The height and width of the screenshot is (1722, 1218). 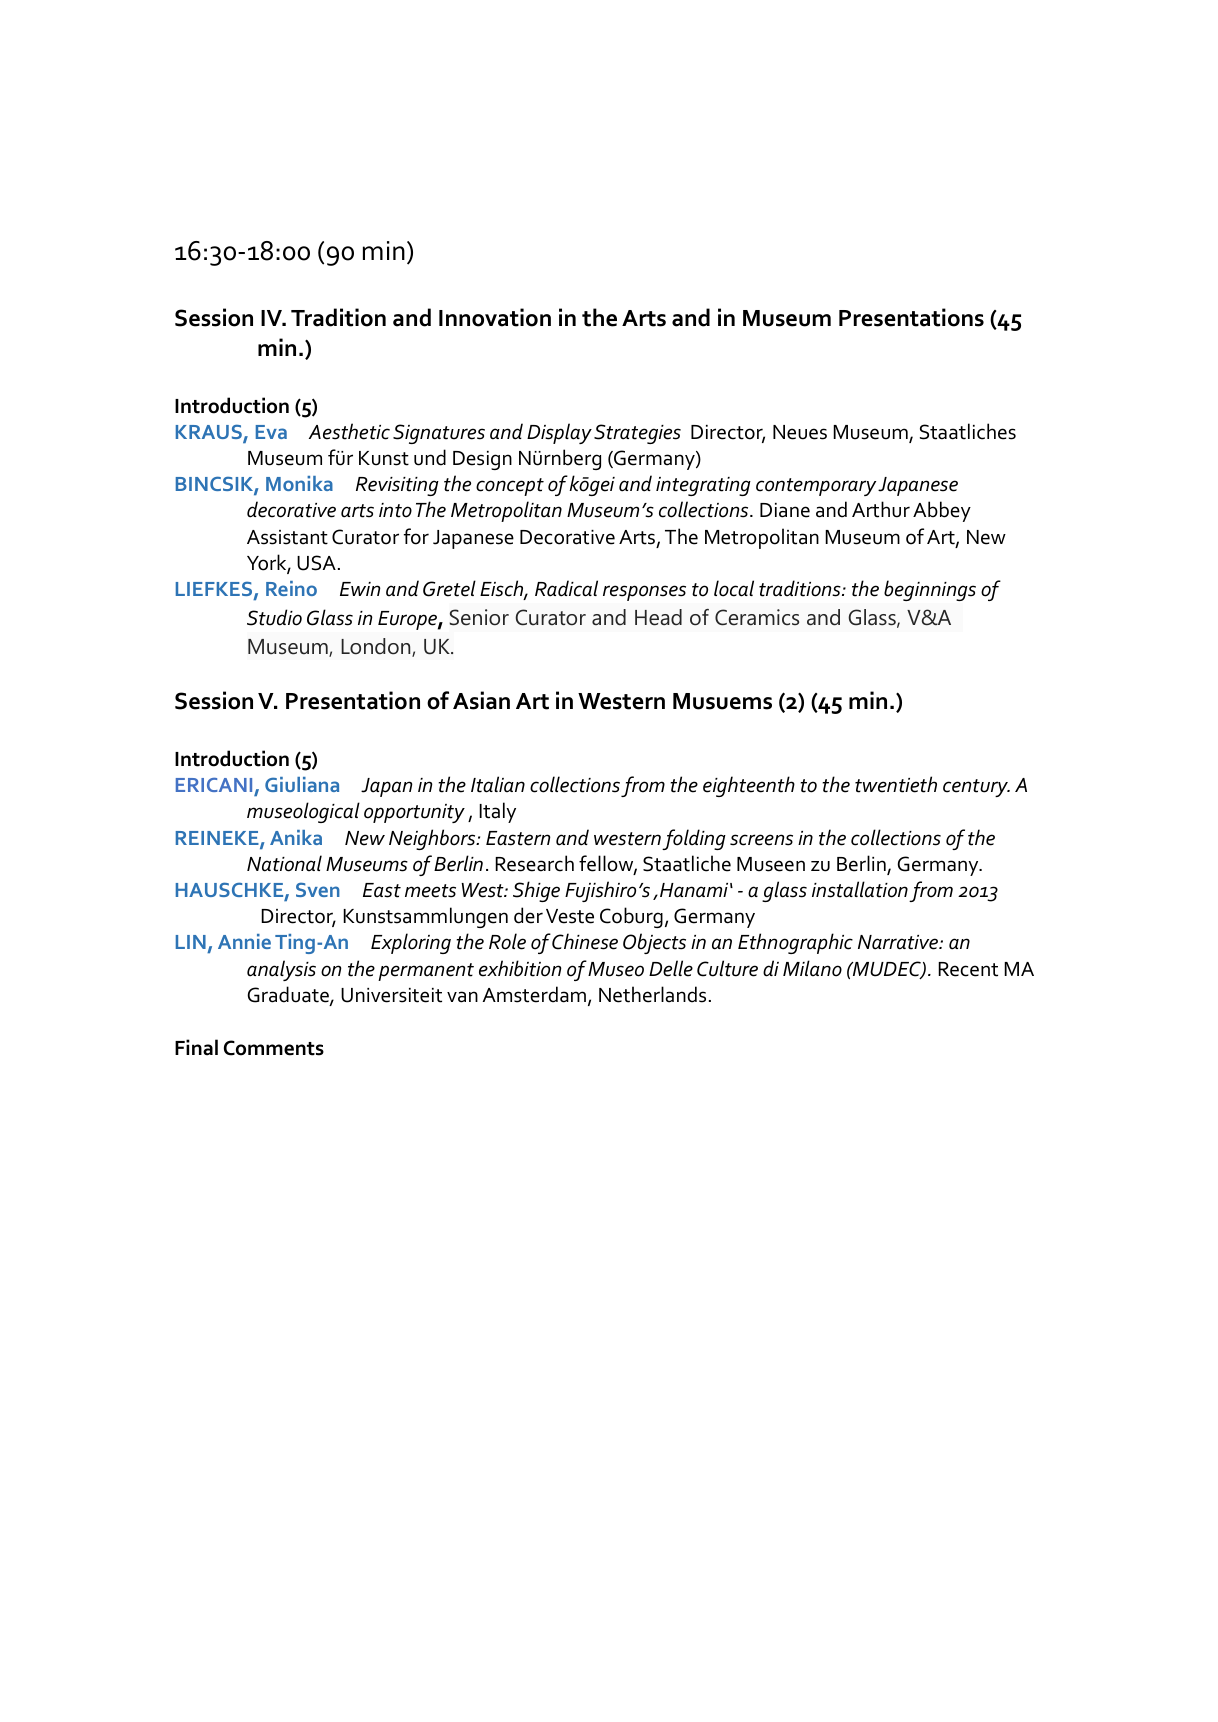 What do you see at coordinates (316, 563) in the screenshot?
I see `USA` at bounding box center [316, 563].
